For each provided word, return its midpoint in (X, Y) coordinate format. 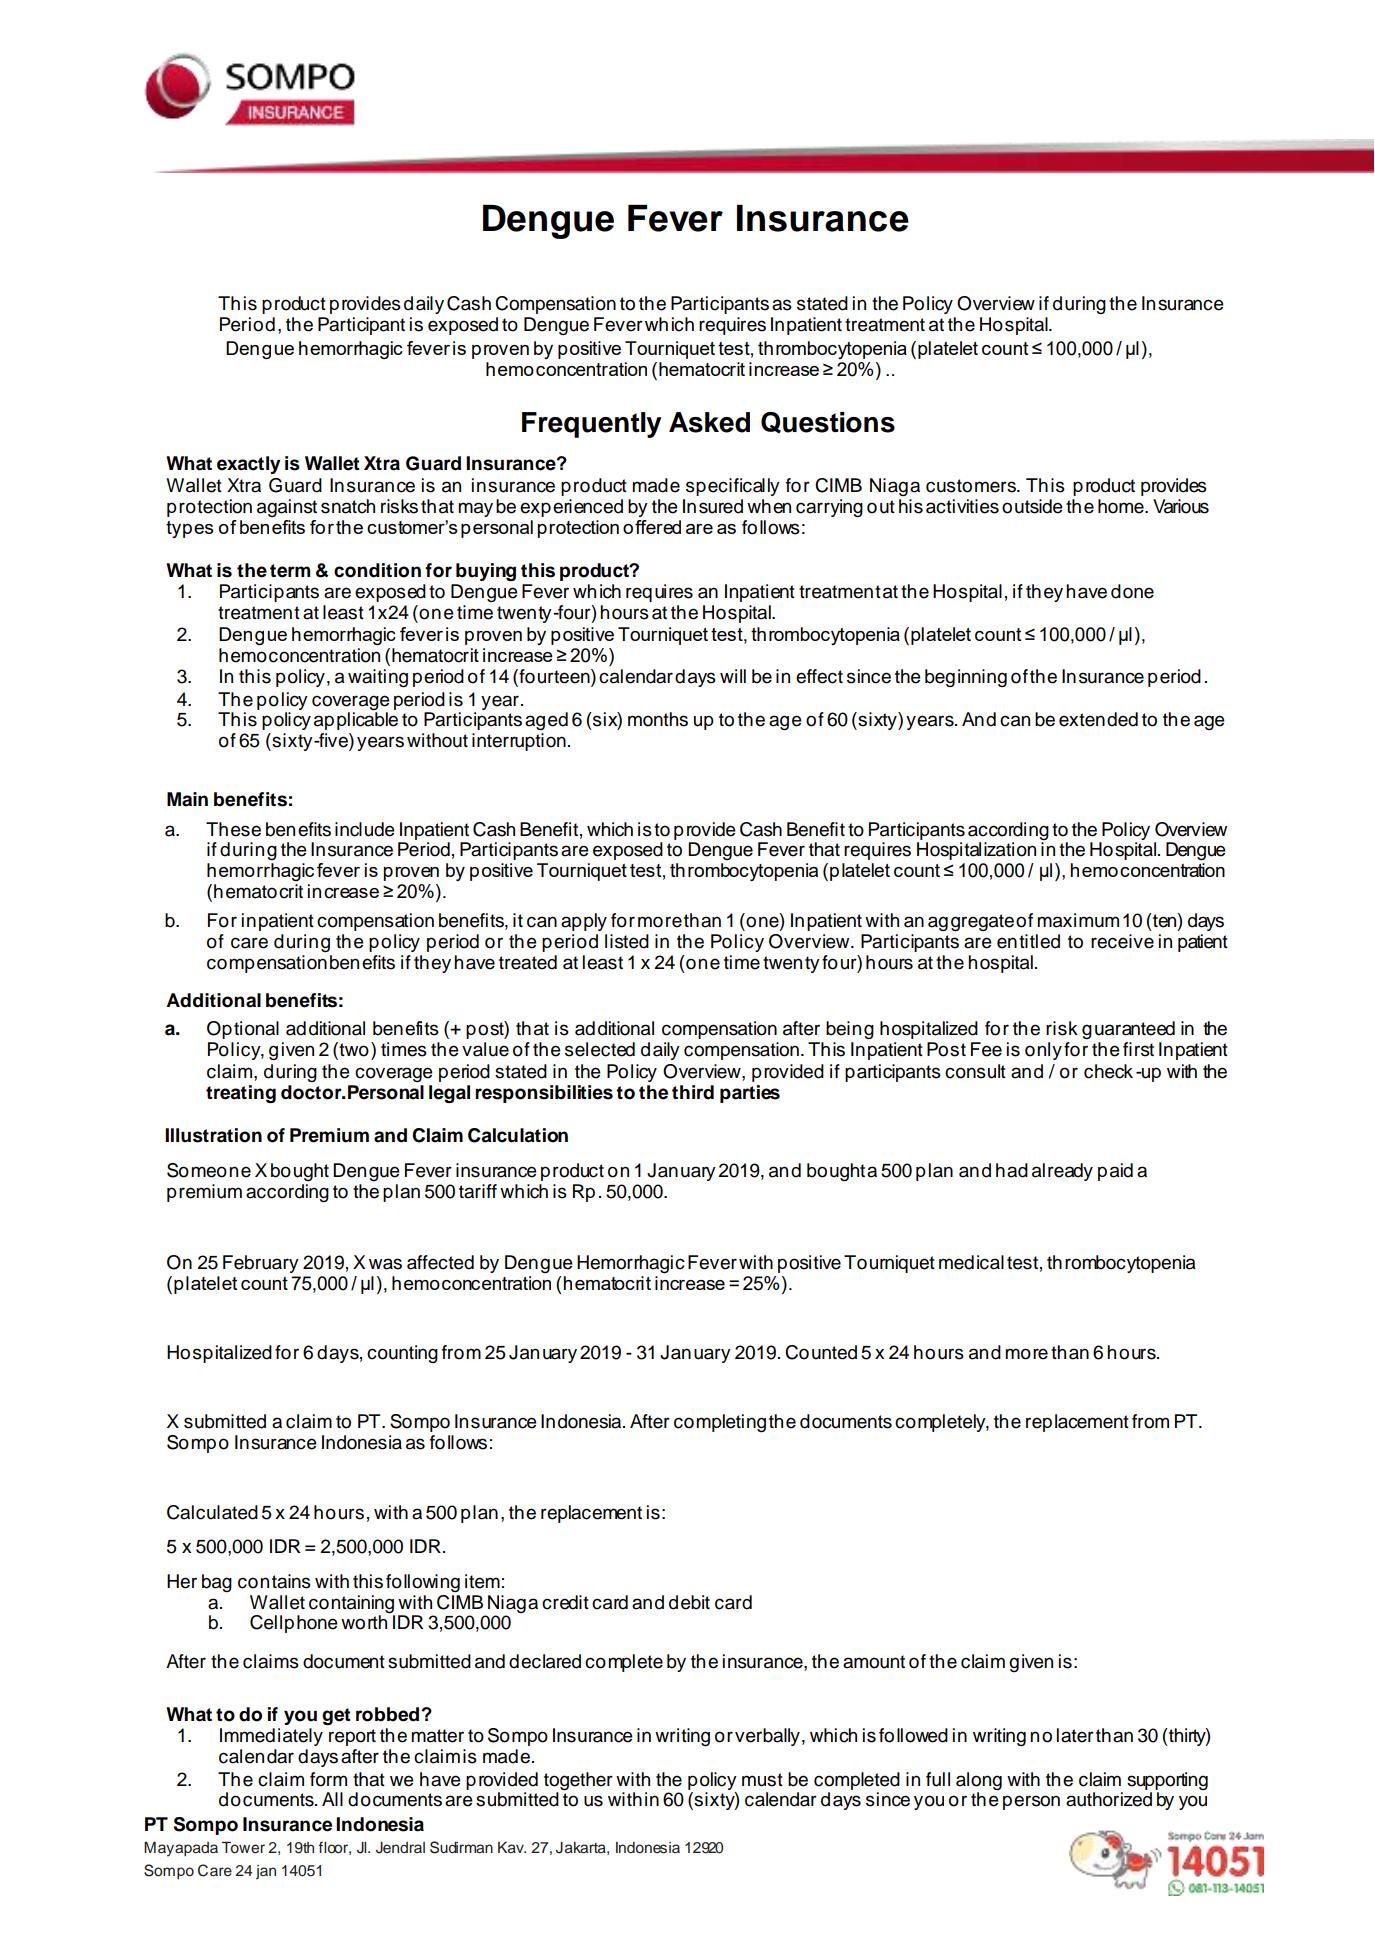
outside (1032, 506)
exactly (248, 465)
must (762, 1780)
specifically (733, 487)
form (328, 1779)
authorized (1109, 1799)
